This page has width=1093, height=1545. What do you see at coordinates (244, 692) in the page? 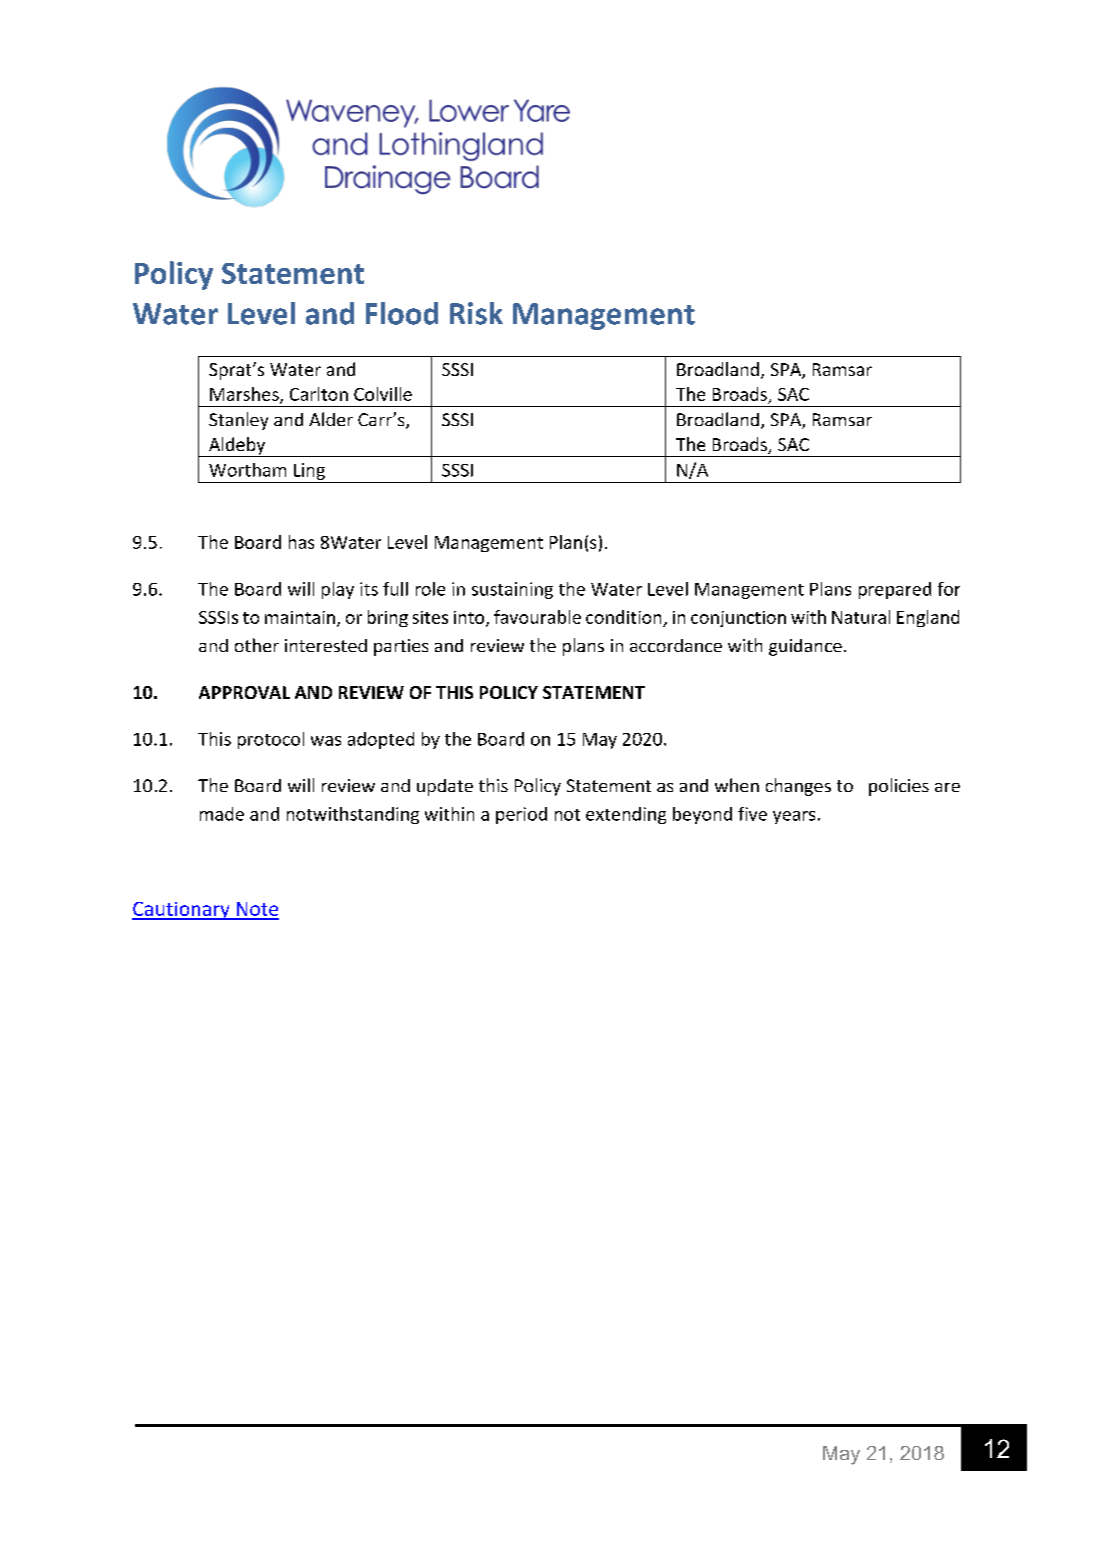
I see `APPROVAL` at bounding box center [244, 692].
